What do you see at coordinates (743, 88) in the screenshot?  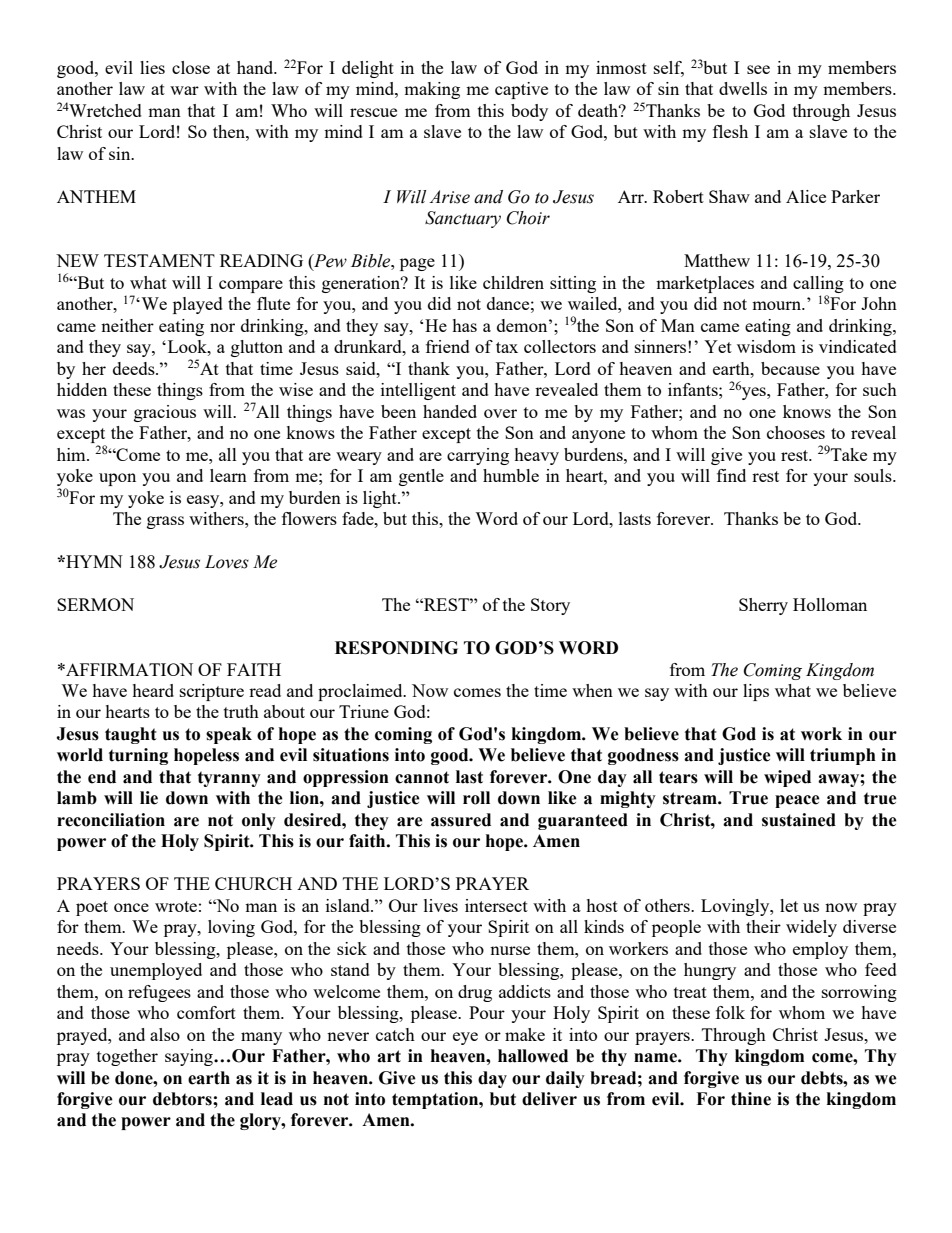 I see `dwells` at bounding box center [743, 88].
